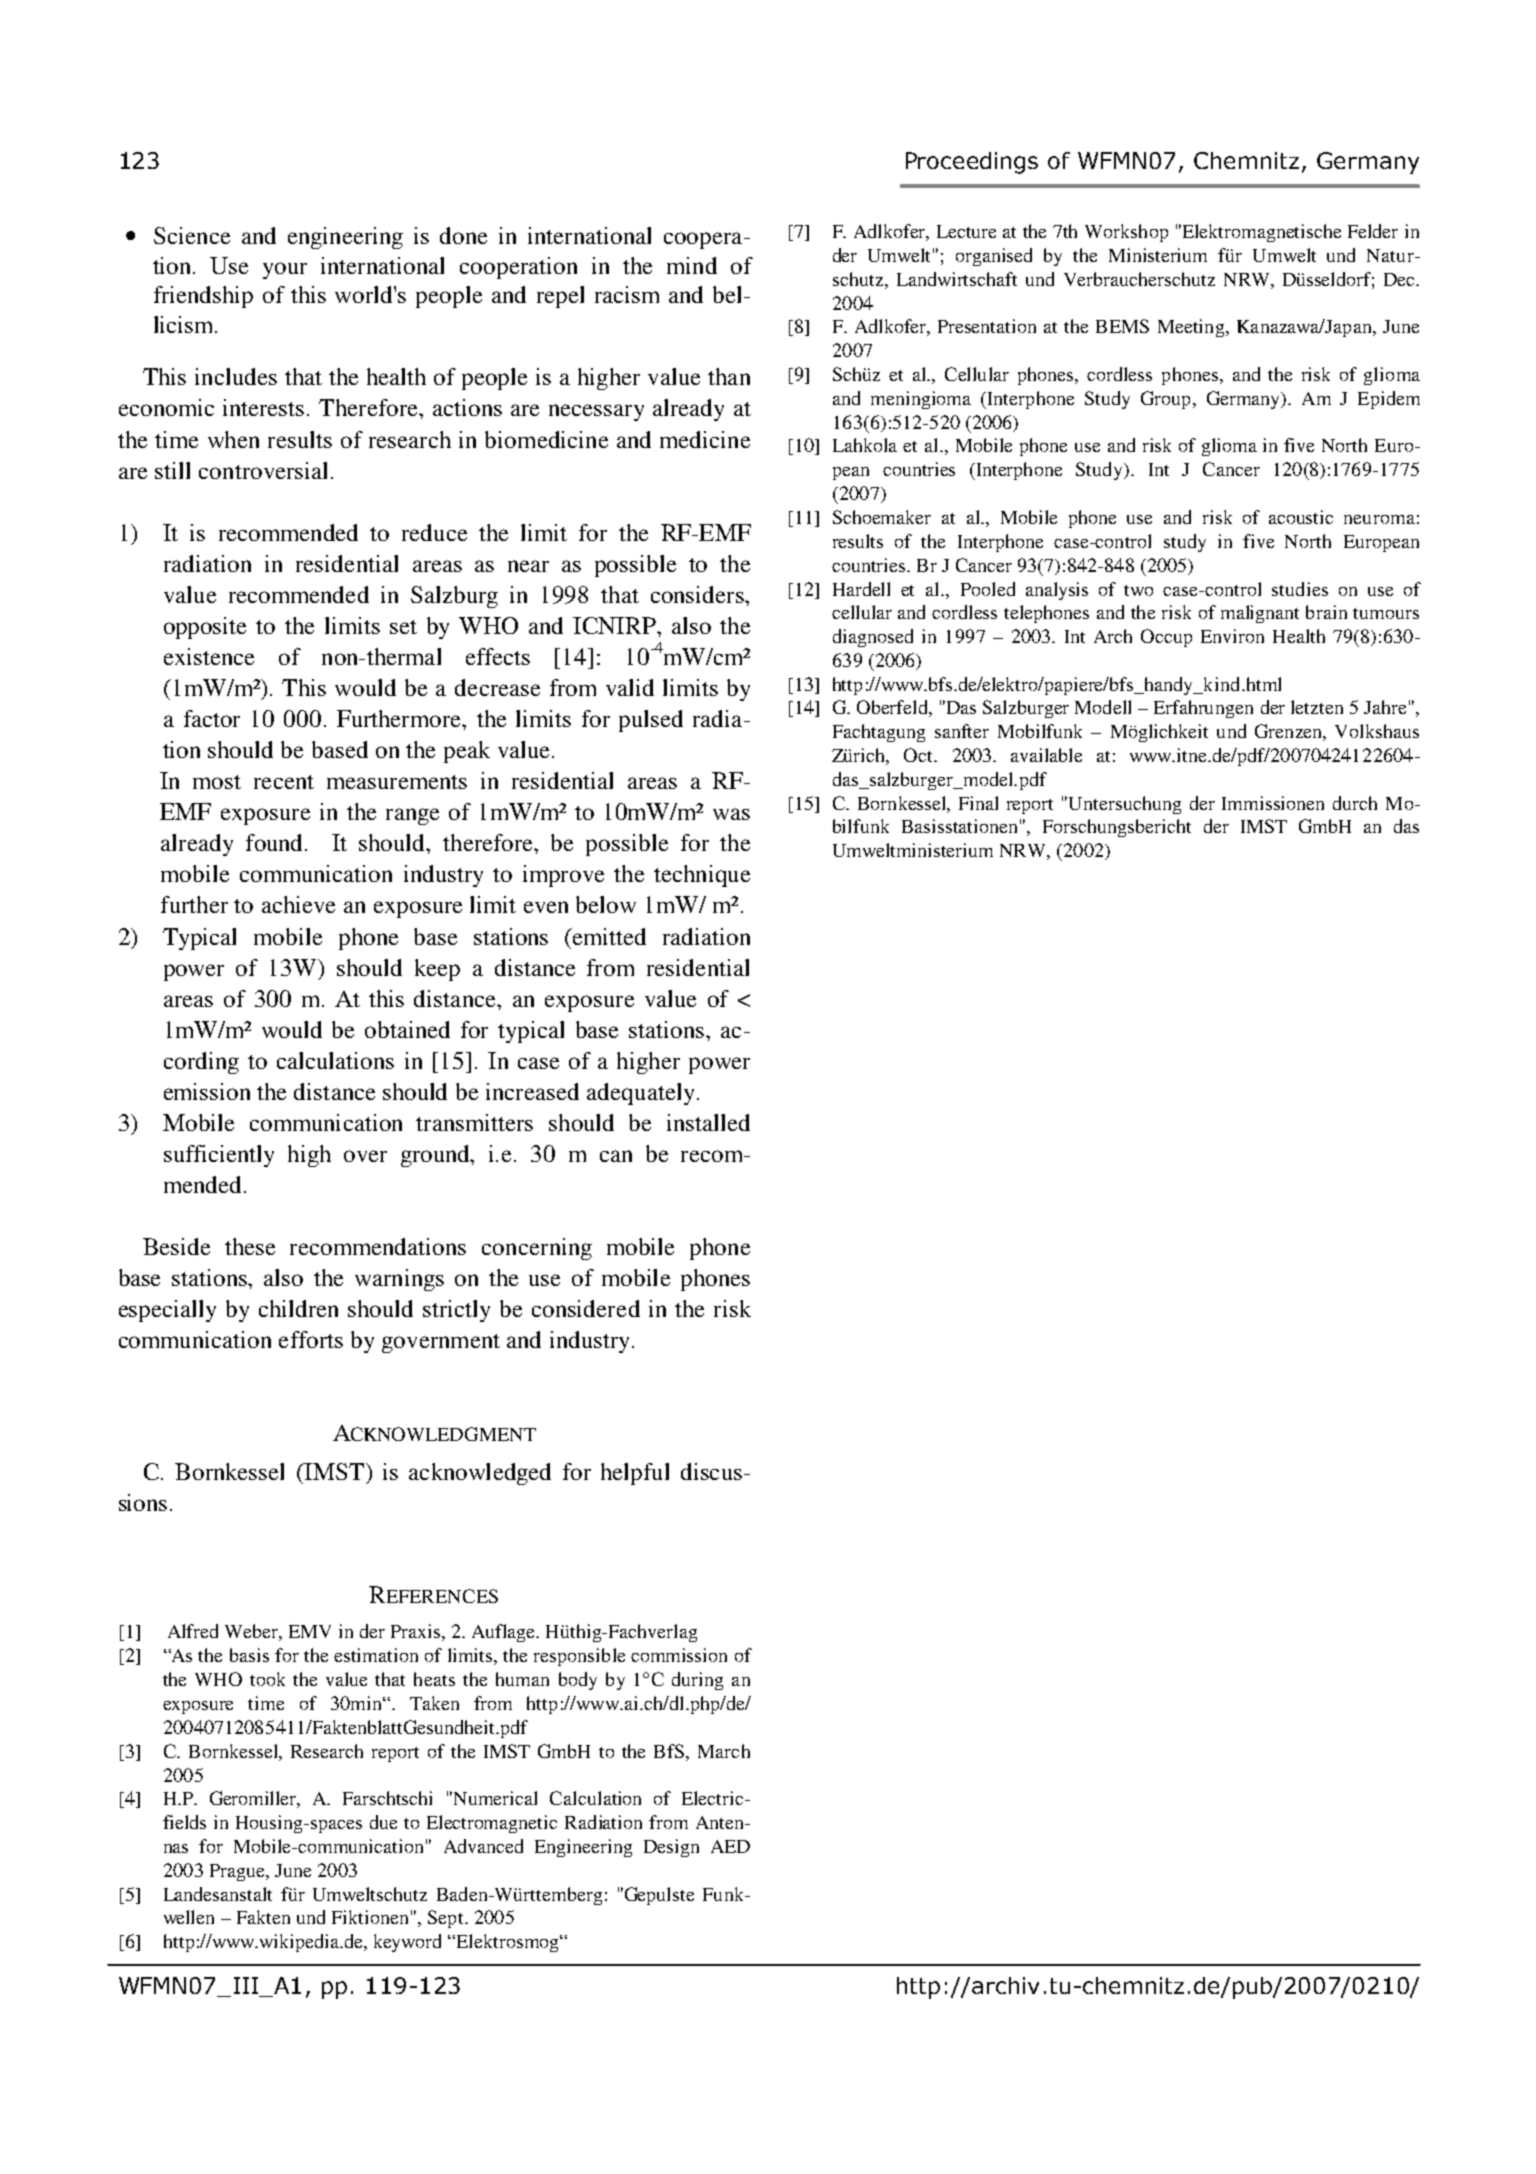  Describe the element at coordinates (671, 1848) in the page. I see `Design` at that location.
